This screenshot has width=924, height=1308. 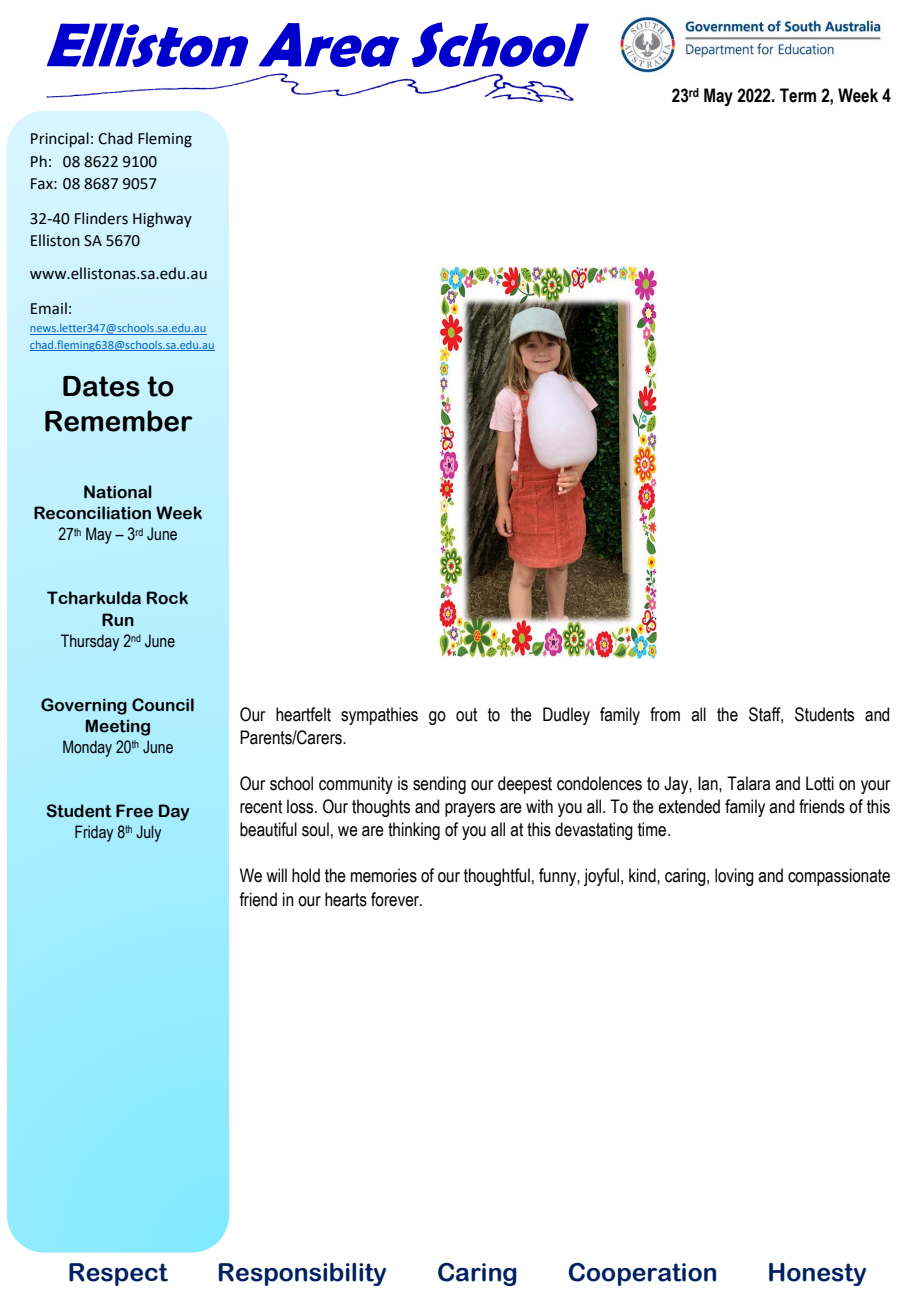 What do you see at coordinates (162, 220) in the screenshot?
I see `Highway` at bounding box center [162, 220].
